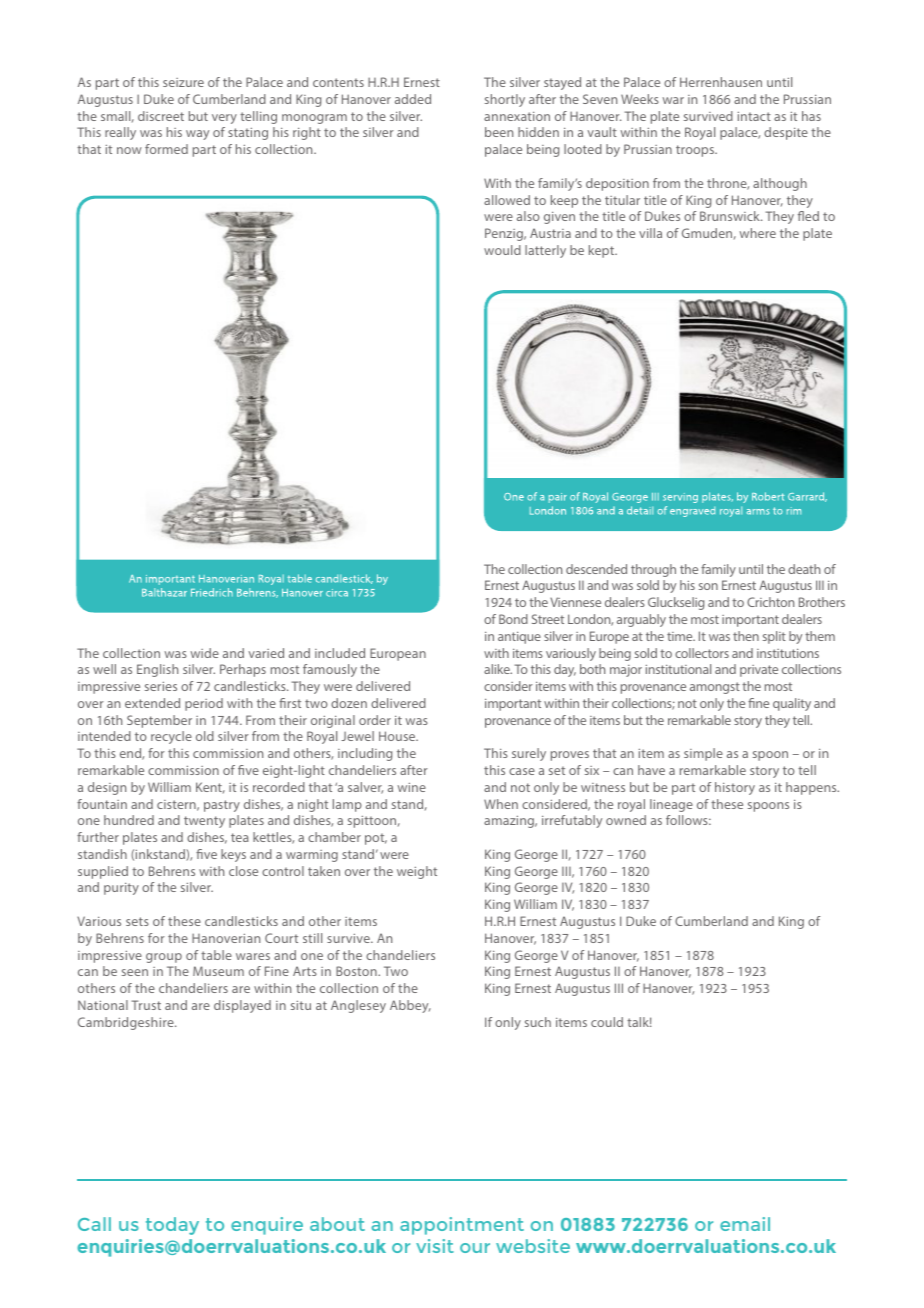 The height and width of the screenshot is (1308, 924). I want to click on alike, so click(498, 669).
